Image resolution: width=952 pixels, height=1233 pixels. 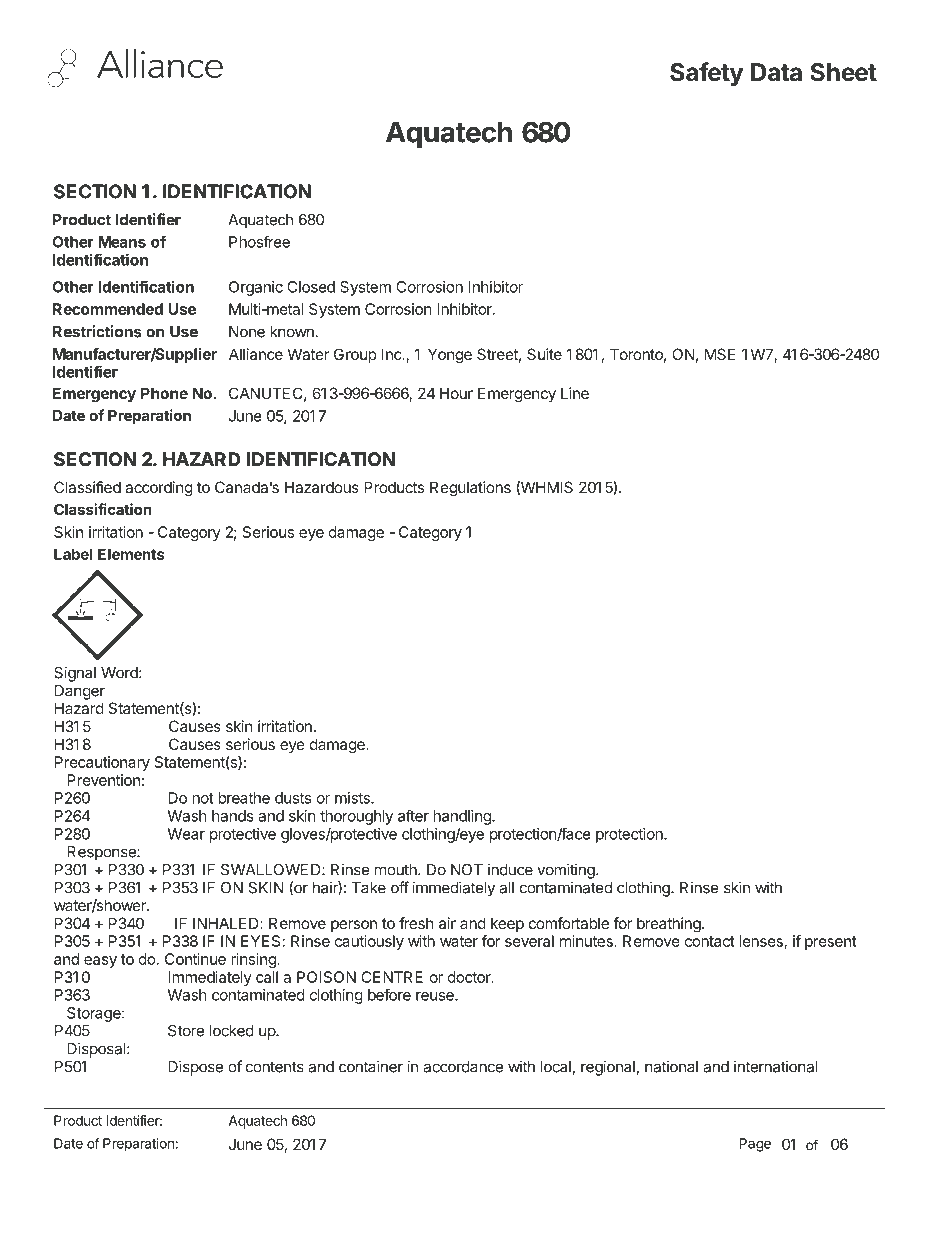 What do you see at coordinates (159, 489) in the document?
I see `according` at bounding box center [159, 489].
